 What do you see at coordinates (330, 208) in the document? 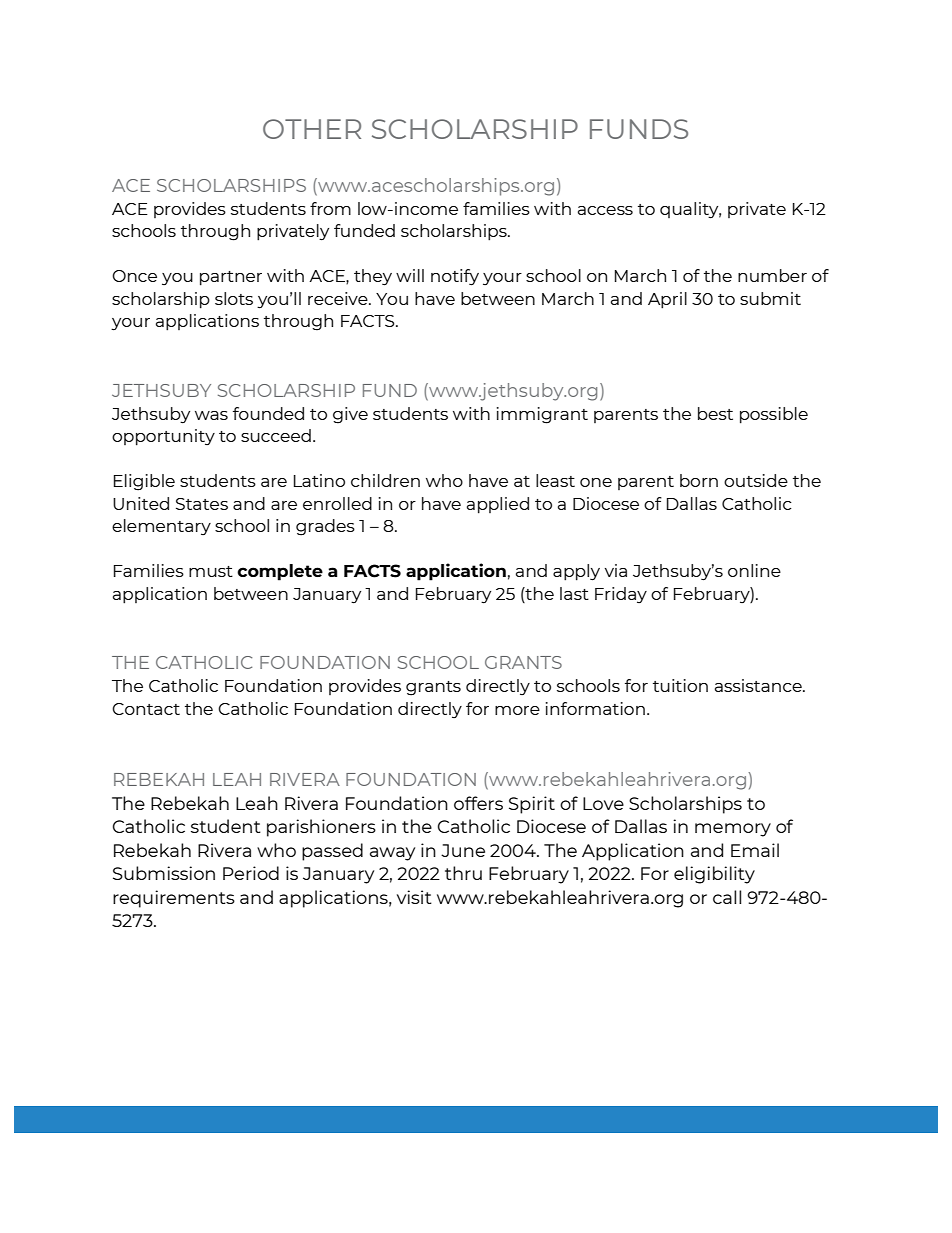
I see `from` at bounding box center [330, 208].
